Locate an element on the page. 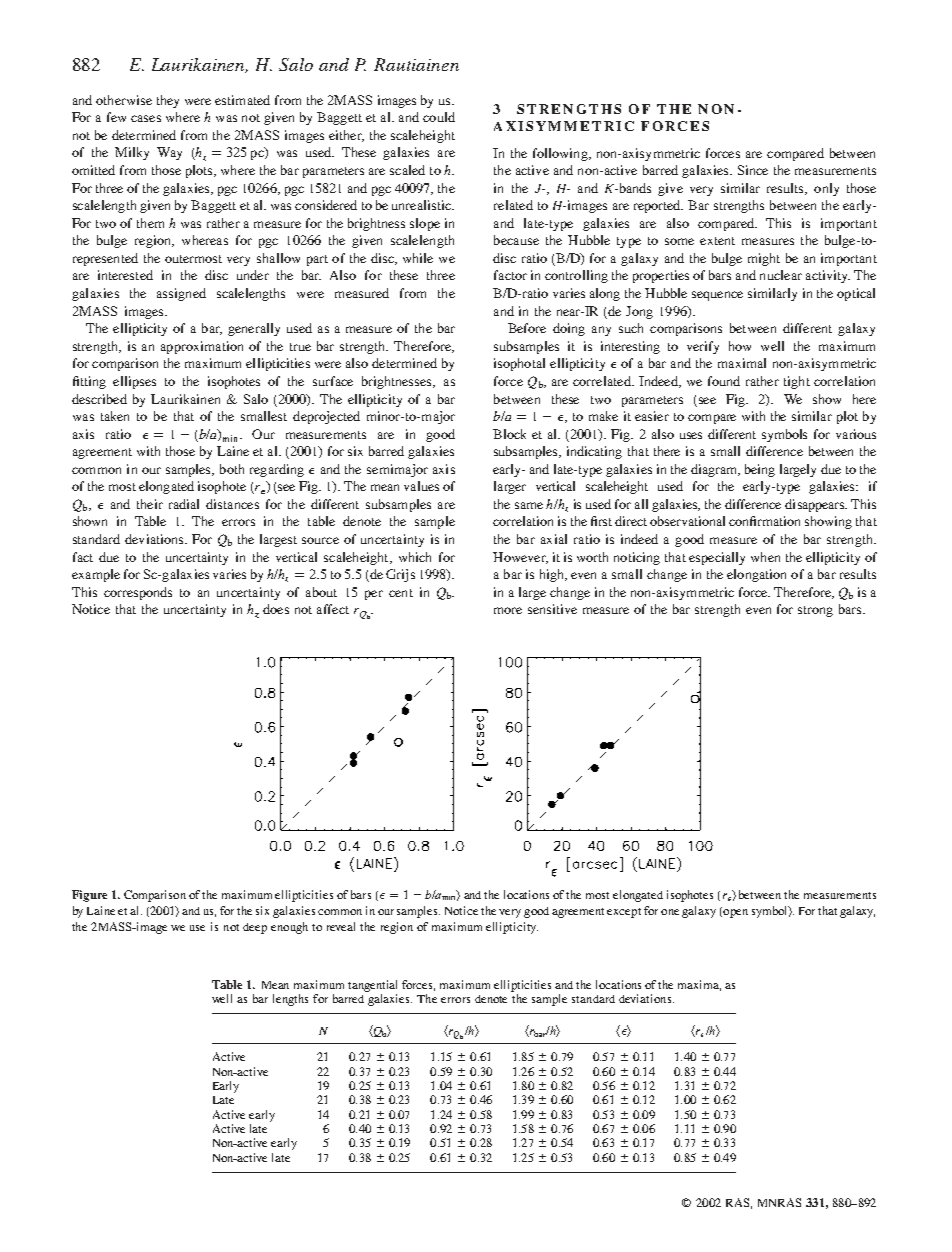  reveal is located at coordinates (341, 926).
